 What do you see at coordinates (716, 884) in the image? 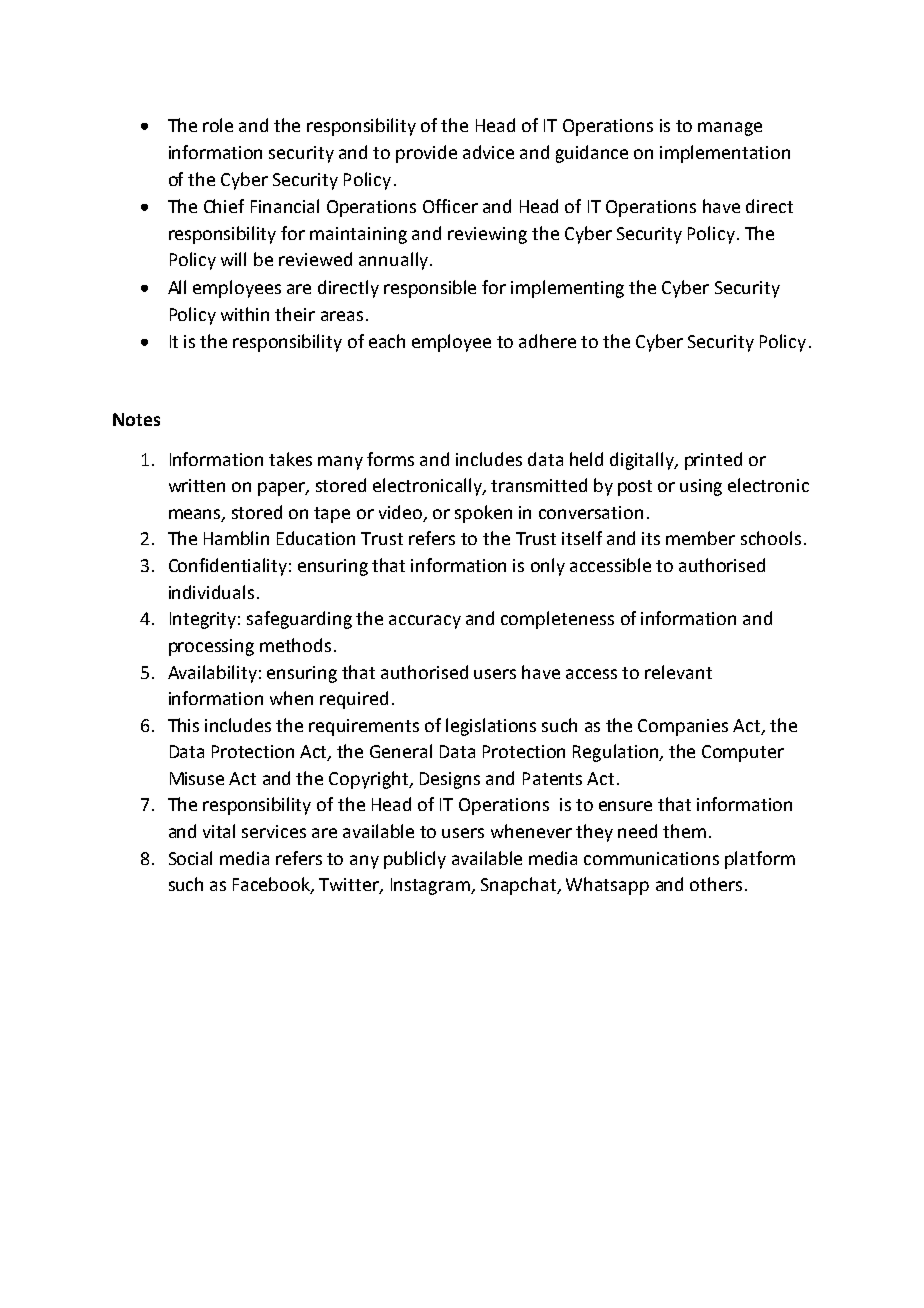
I see `others` at bounding box center [716, 884].
